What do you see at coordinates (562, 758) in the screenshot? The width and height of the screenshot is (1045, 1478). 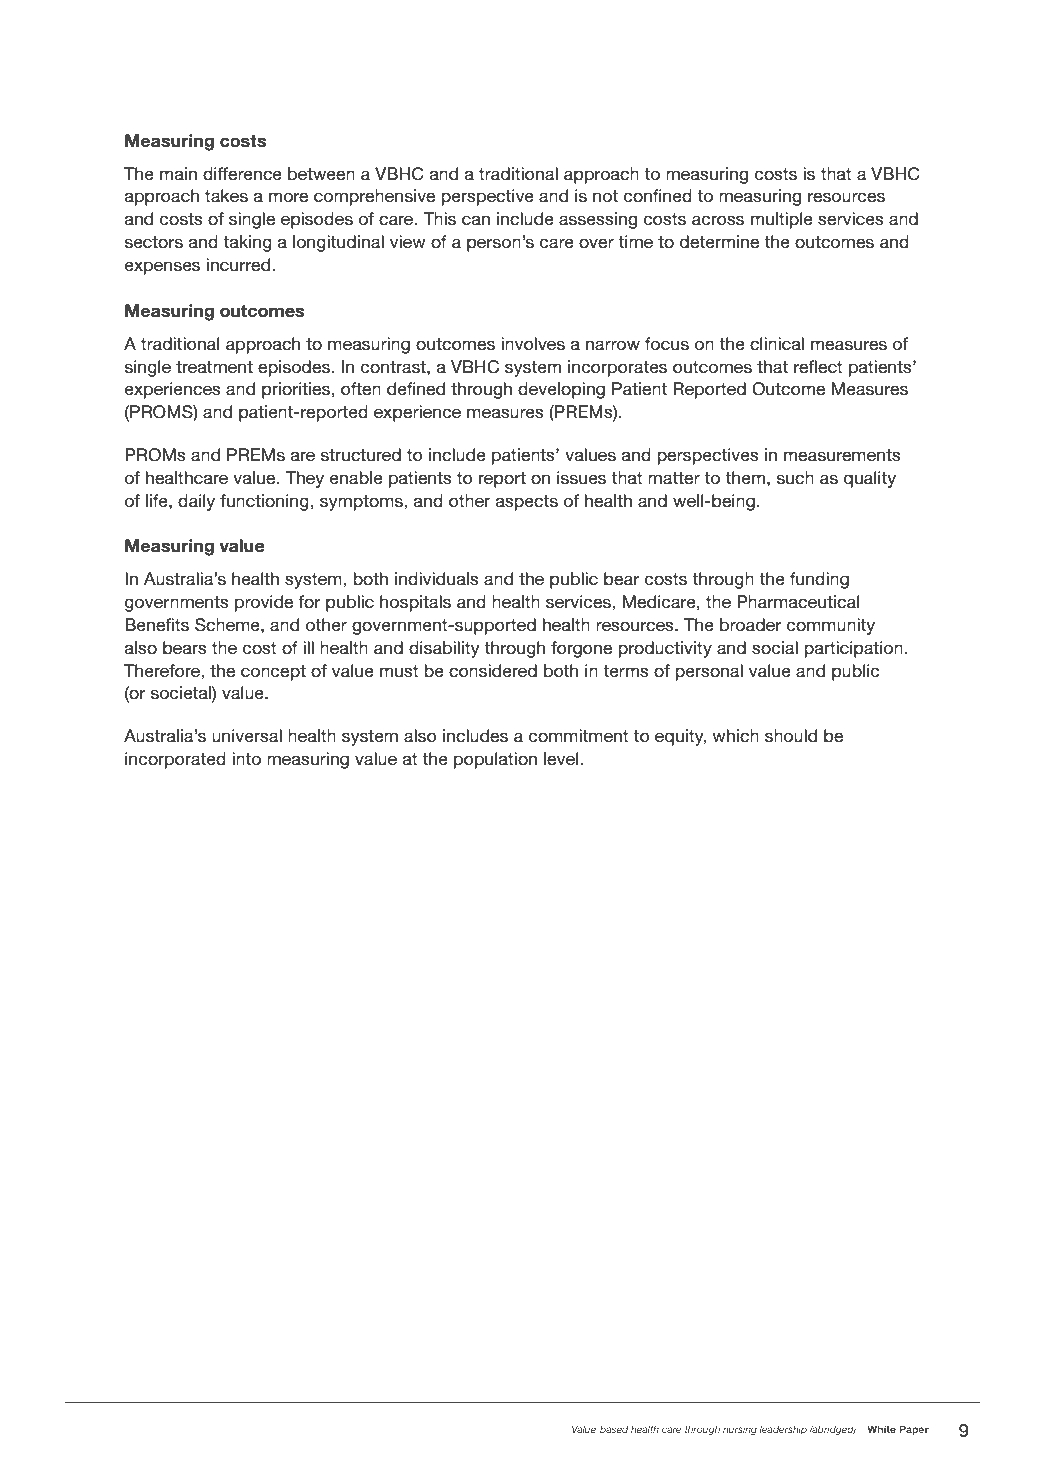 I see `level` at bounding box center [562, 758].
